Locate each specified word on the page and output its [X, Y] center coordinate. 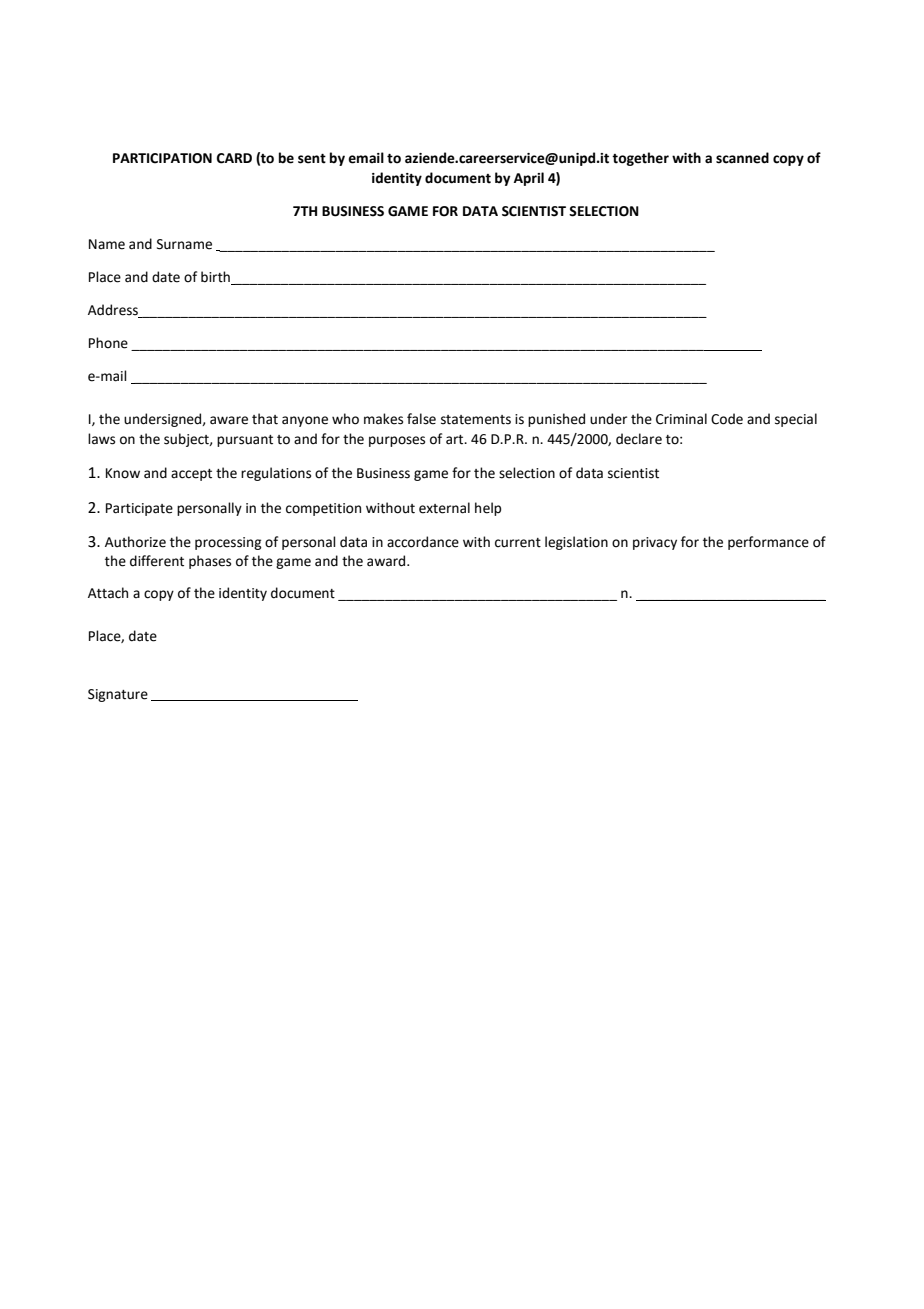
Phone [108, 343]
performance [768, 543]
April [529, 179]
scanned [742, 158]
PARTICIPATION [162, 158]
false [421, 419]
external [444, 508]
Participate [139, 509]
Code [727, 419]
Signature [118, 695]
